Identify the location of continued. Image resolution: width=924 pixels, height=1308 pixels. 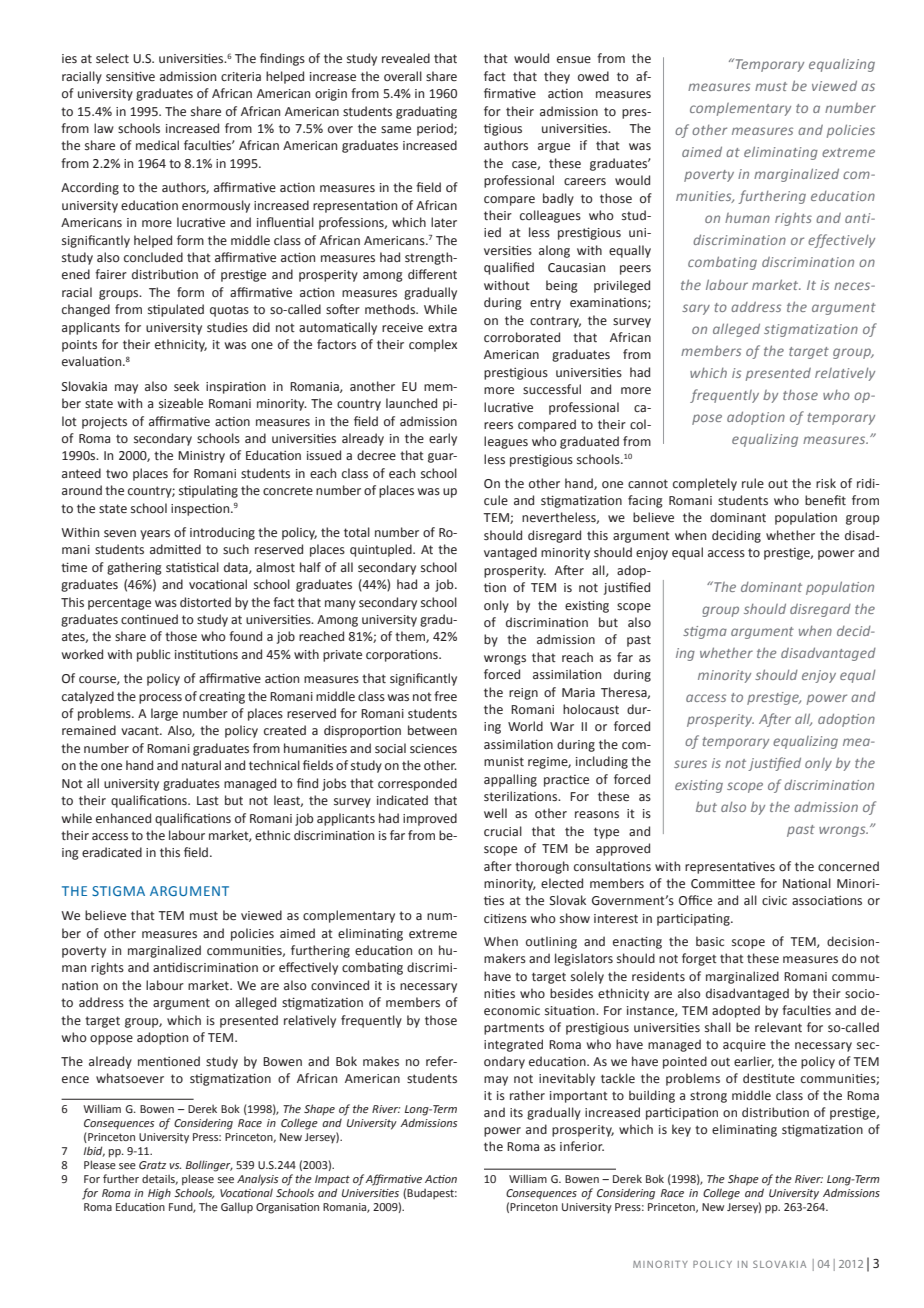
(149, 619).
